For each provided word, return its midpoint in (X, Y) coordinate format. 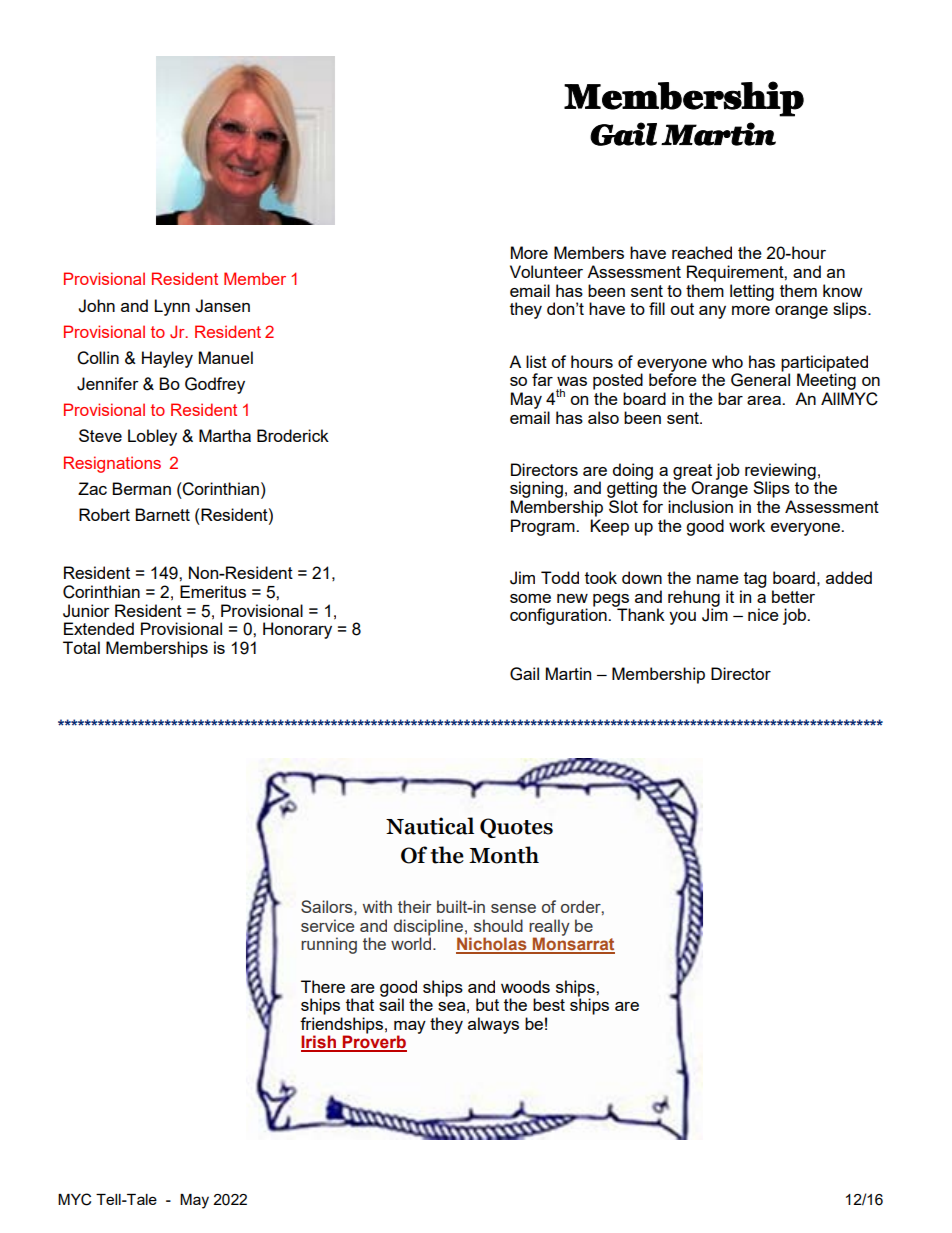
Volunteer (546, 271)
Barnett (162, 514)
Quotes (516, 828)
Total (81, 647)
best (549, 1004)
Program (544, 527)
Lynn (172, 307)
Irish (319, 1043)
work (747, 525)
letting (752, 292)
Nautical (430, 826)
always (493, 1025)
